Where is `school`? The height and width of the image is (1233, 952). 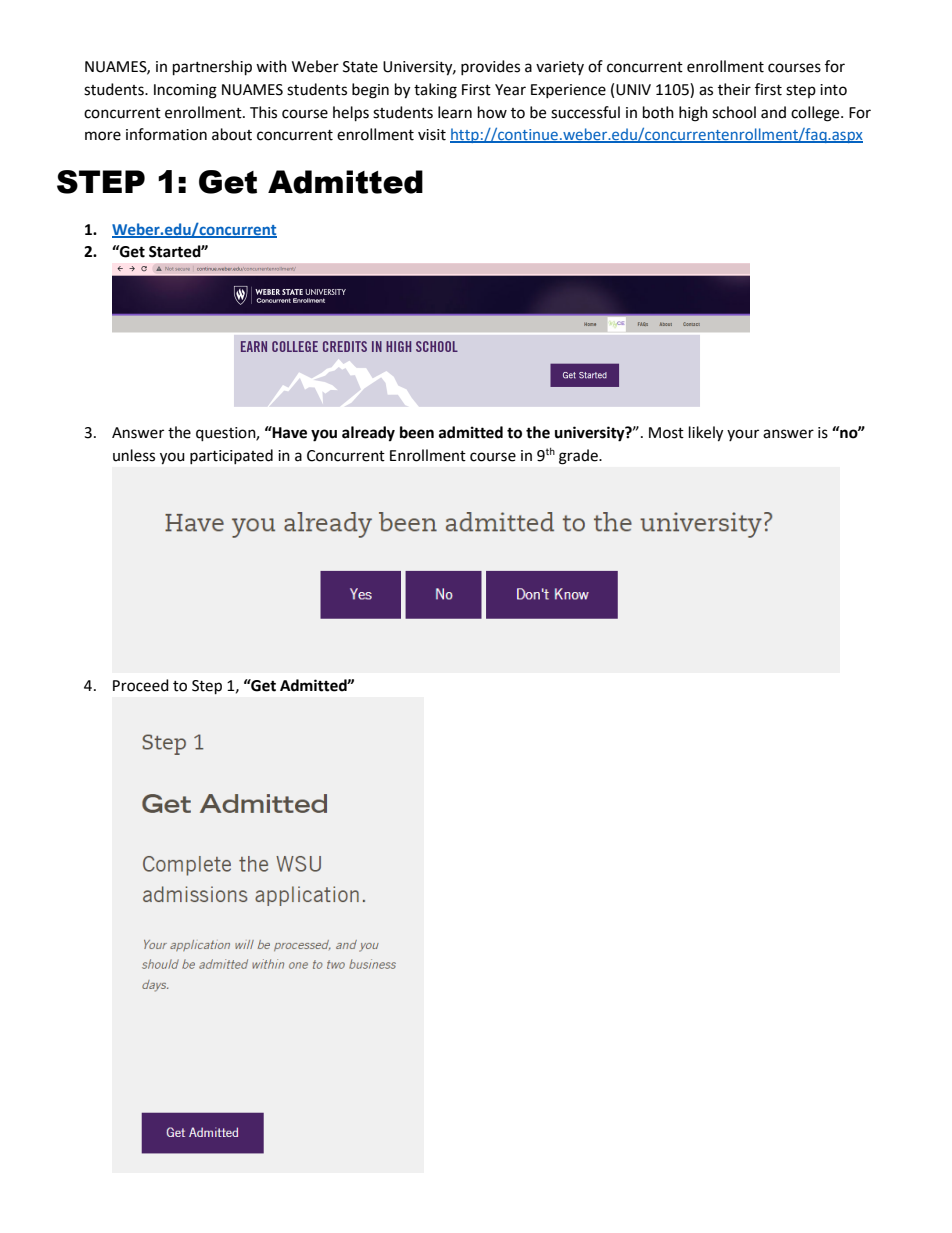 school is located at coordinates (734, 112).
